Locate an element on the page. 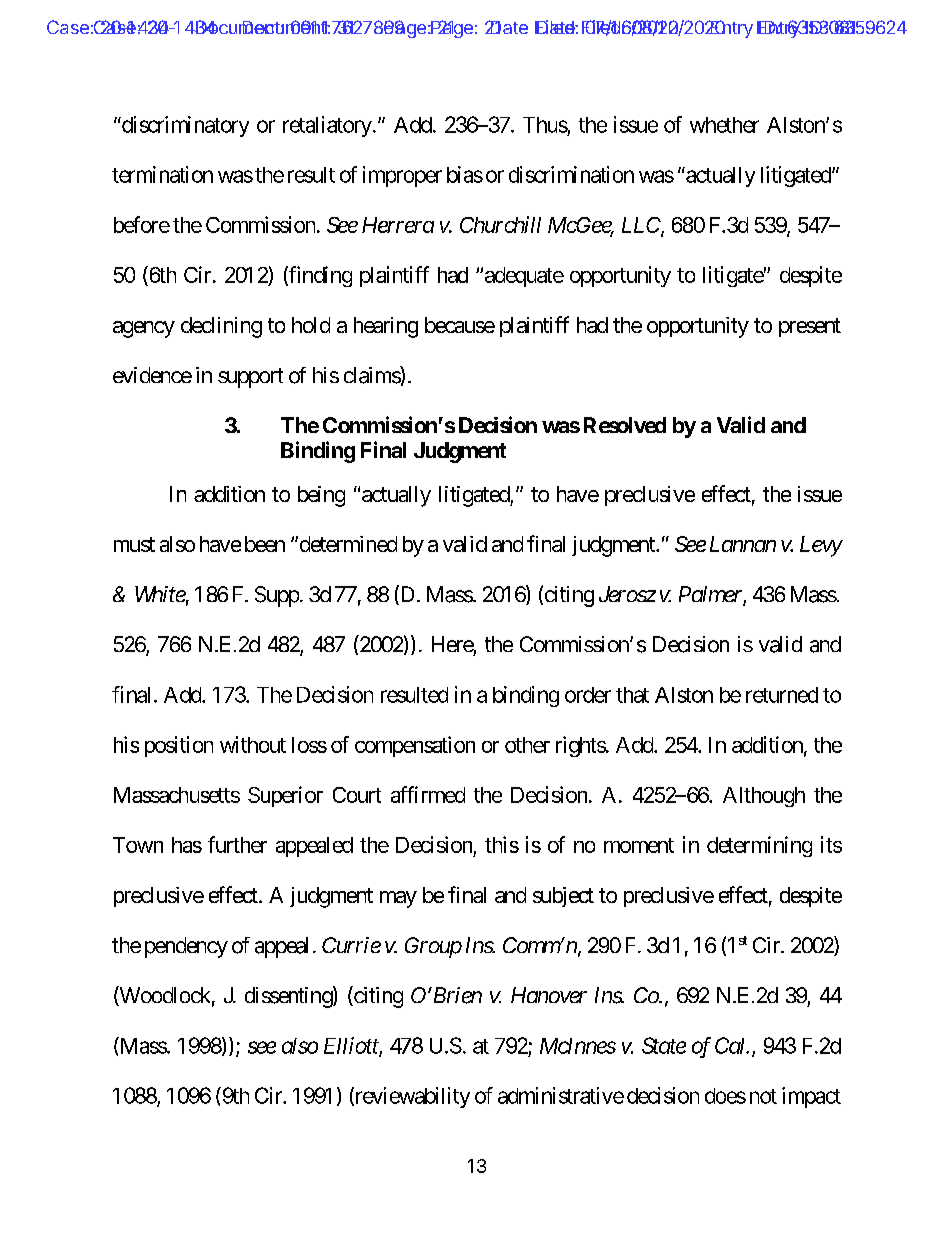 The height and width of the document is (1233, 952). termination is located at coordinates (162, 174).
